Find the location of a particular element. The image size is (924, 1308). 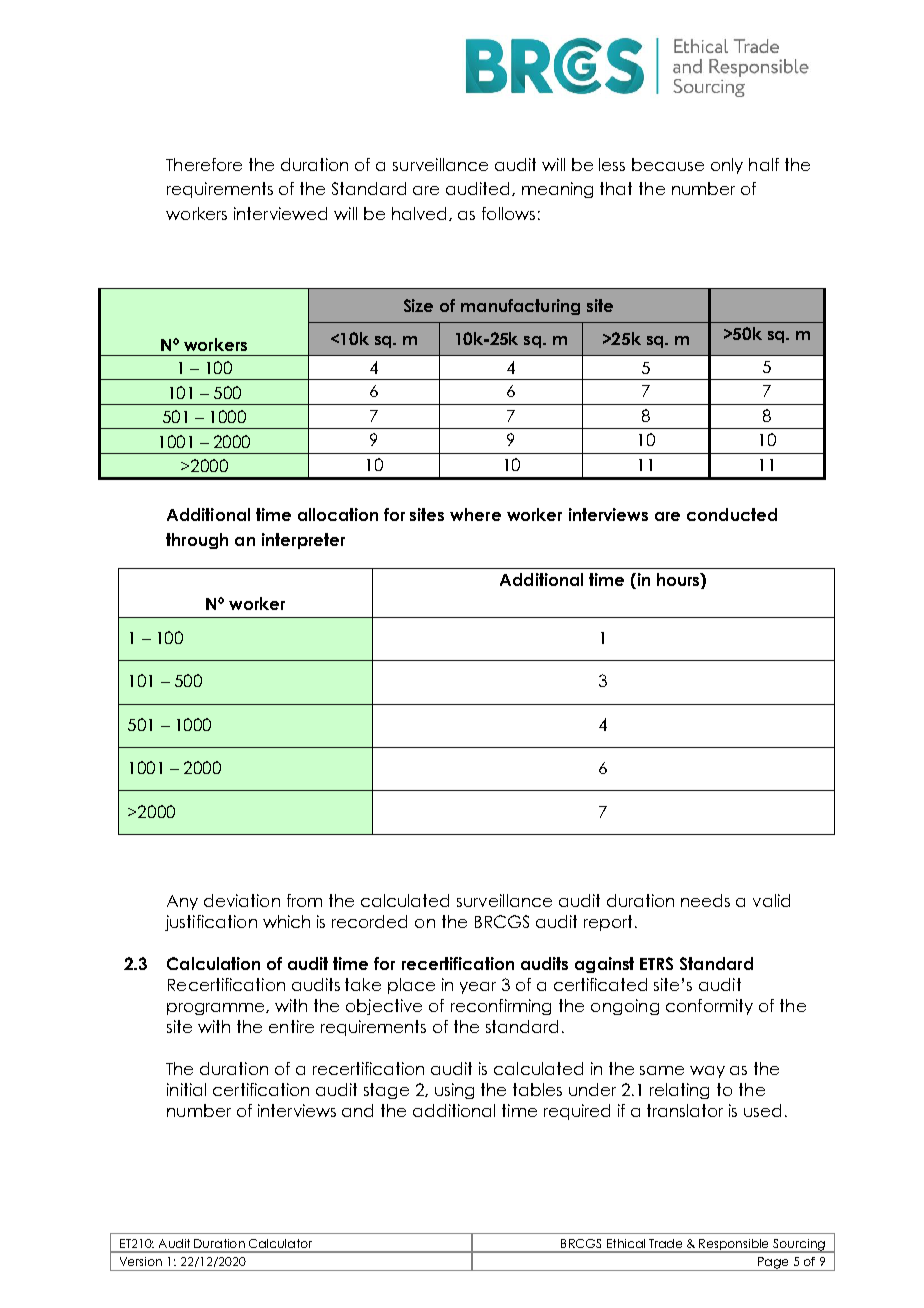

Responsible is located at coordinates (735, 1245).
